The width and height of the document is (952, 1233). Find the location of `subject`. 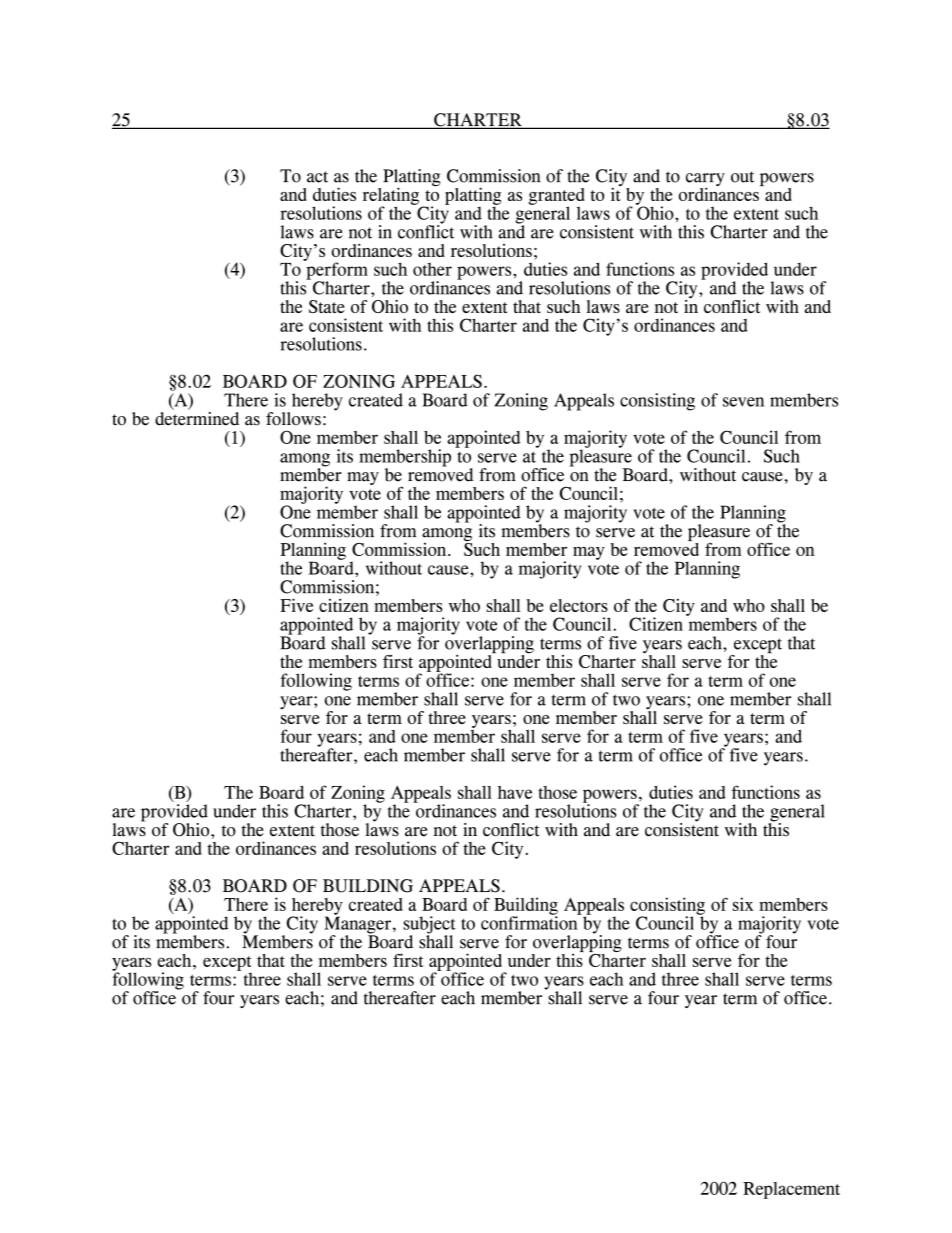

subject is located at coordinates (429, 926).
